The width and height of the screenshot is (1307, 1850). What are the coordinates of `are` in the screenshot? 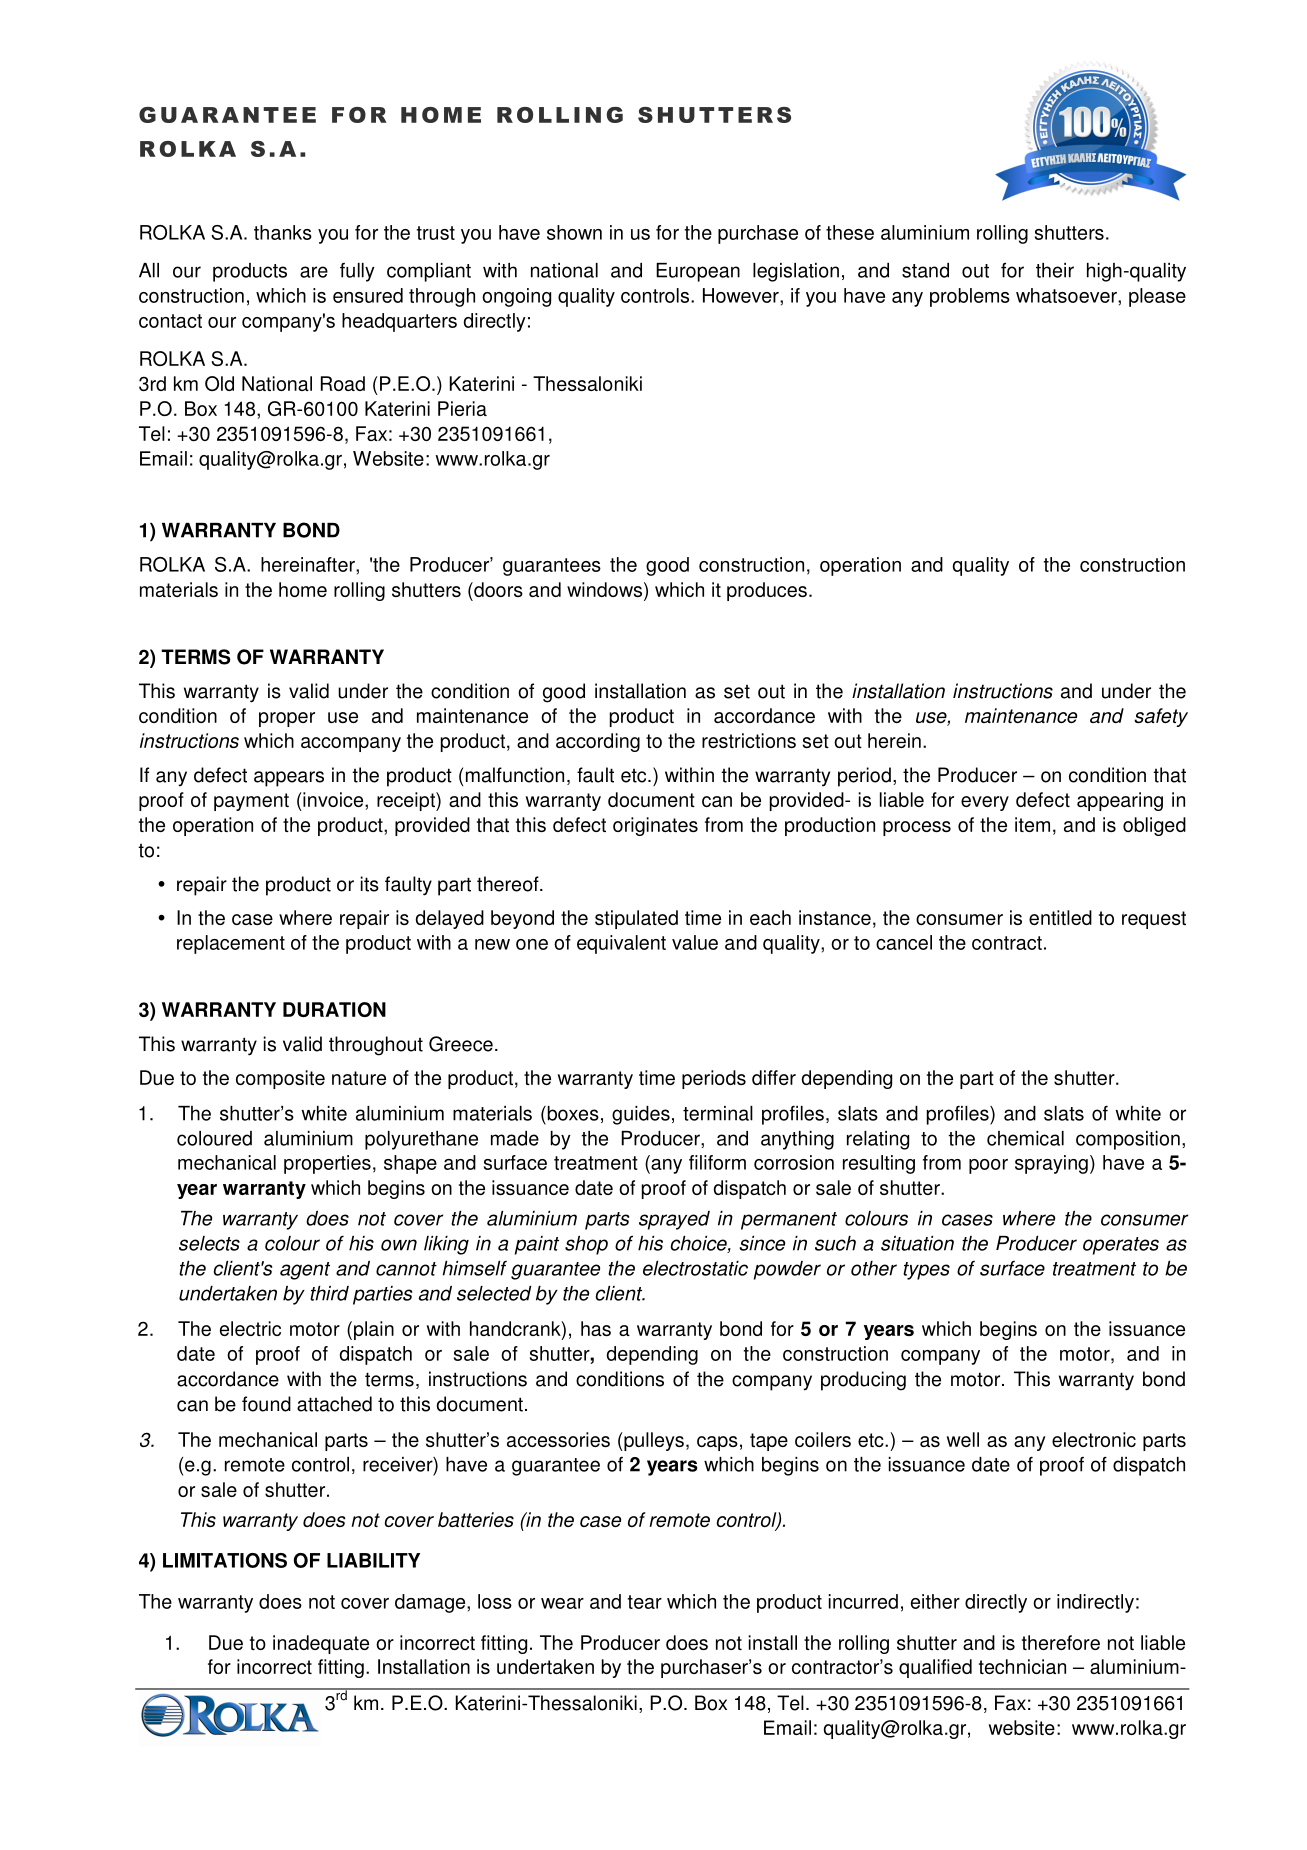 It's located at (314, 272).
